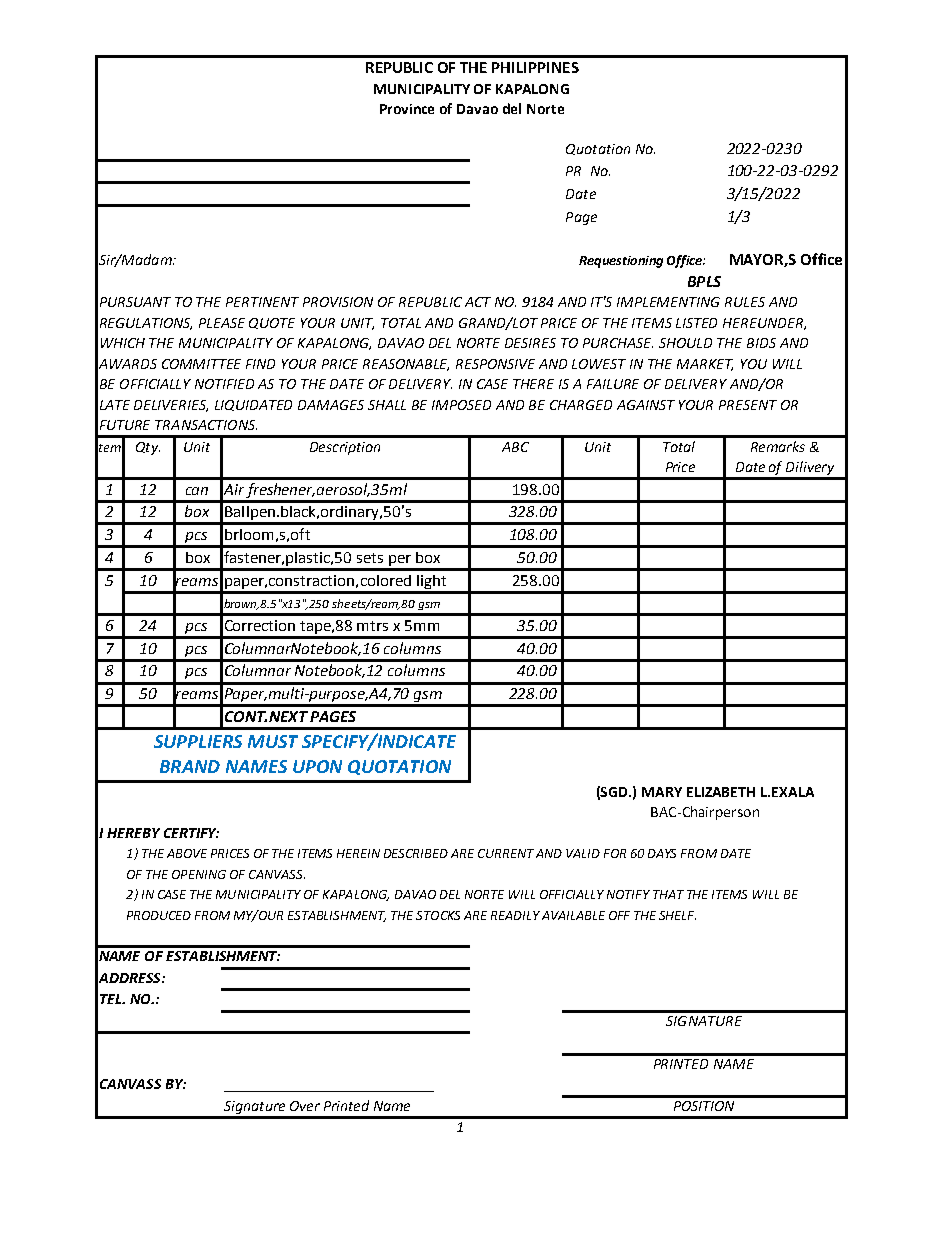 This screenshot has height=1233, width=952. Describe the element at coordinates (407, 109) in the screenshot. I see `Province` at that location.
